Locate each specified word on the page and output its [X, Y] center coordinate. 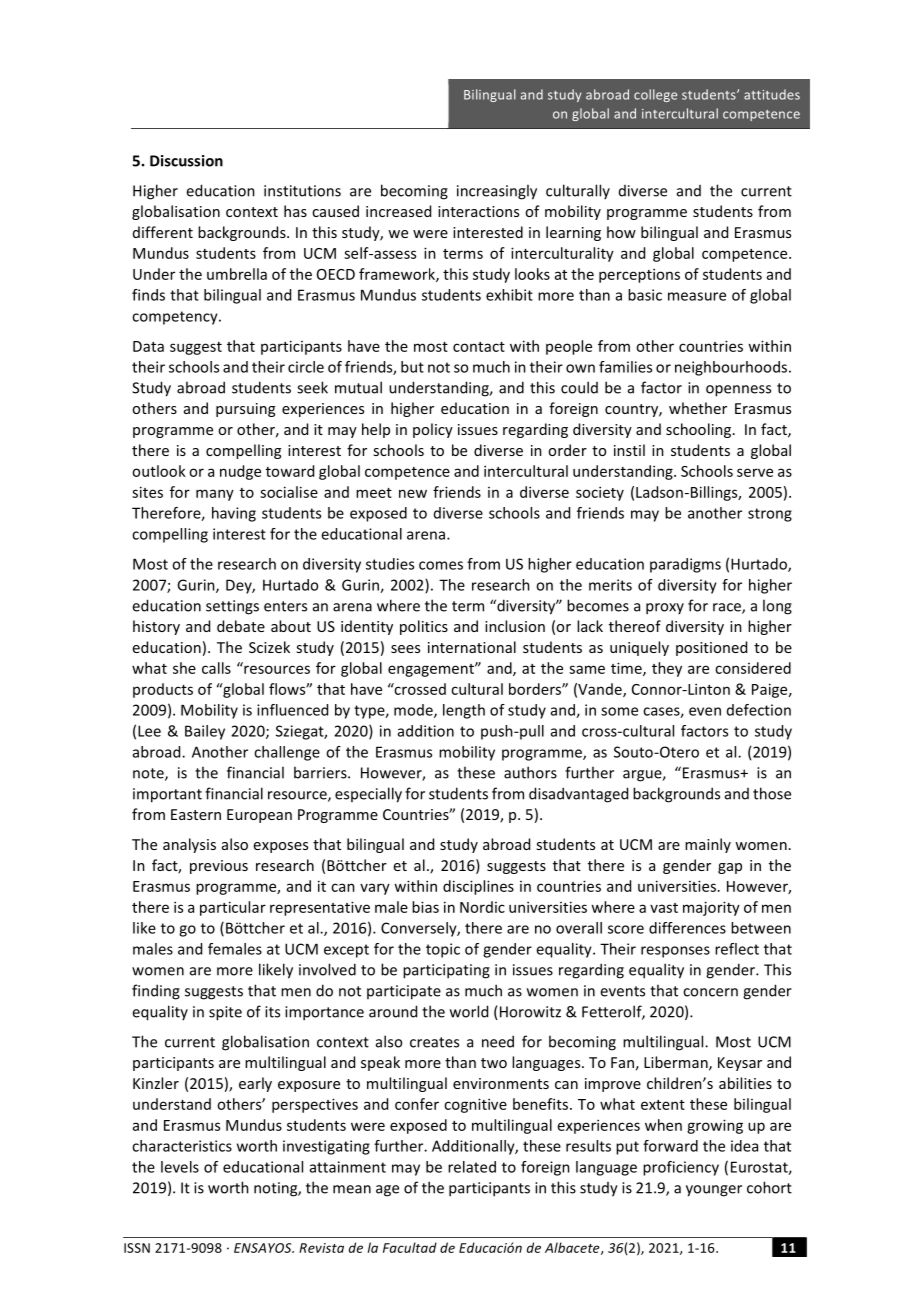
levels [180, 1167]
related [472, 1167]
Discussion [186, 161]
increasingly [497, 192]
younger [714, 1191]
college [655, 95]
